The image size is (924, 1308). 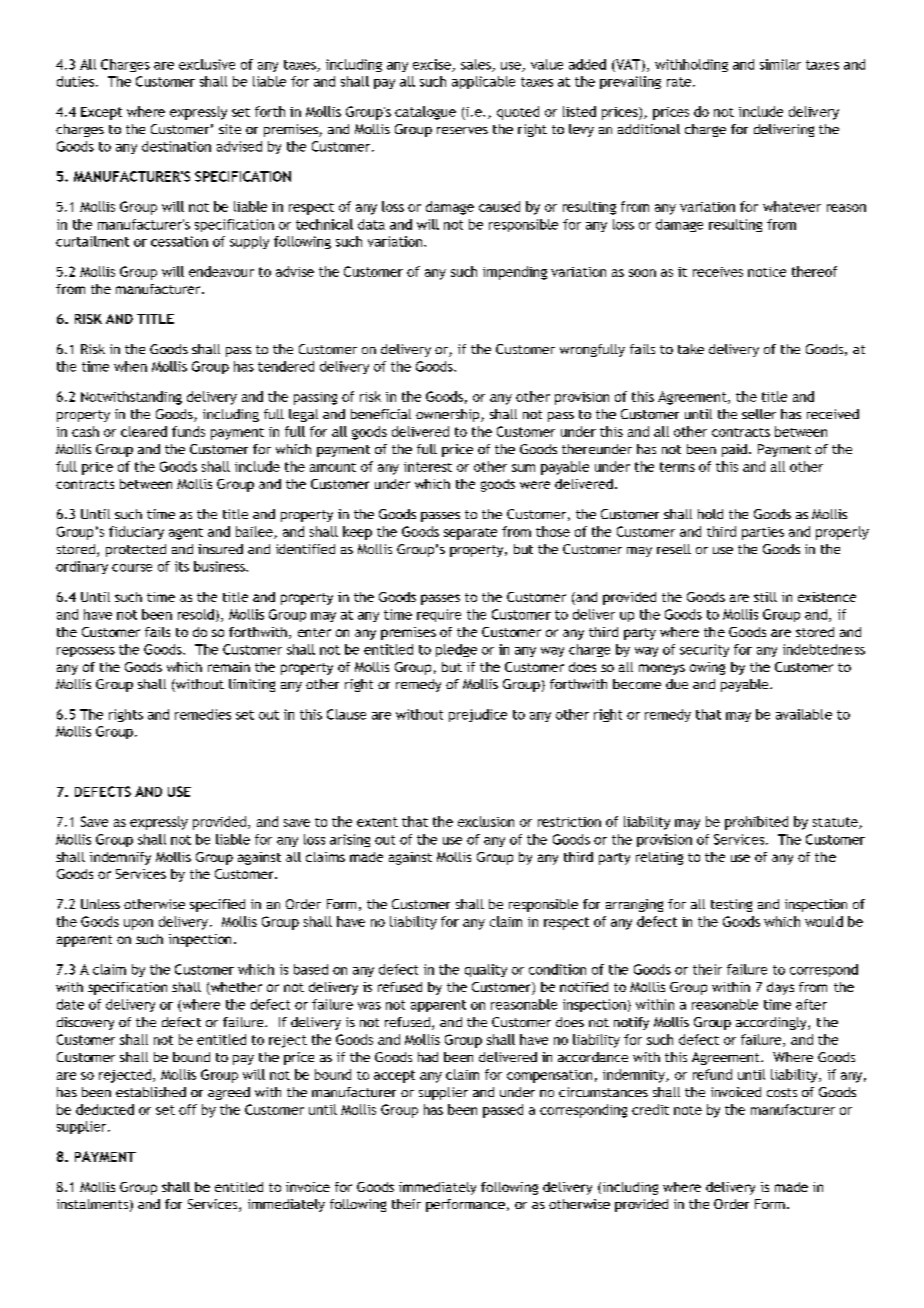 I want to click on similar, so click(x=780, y=64).
